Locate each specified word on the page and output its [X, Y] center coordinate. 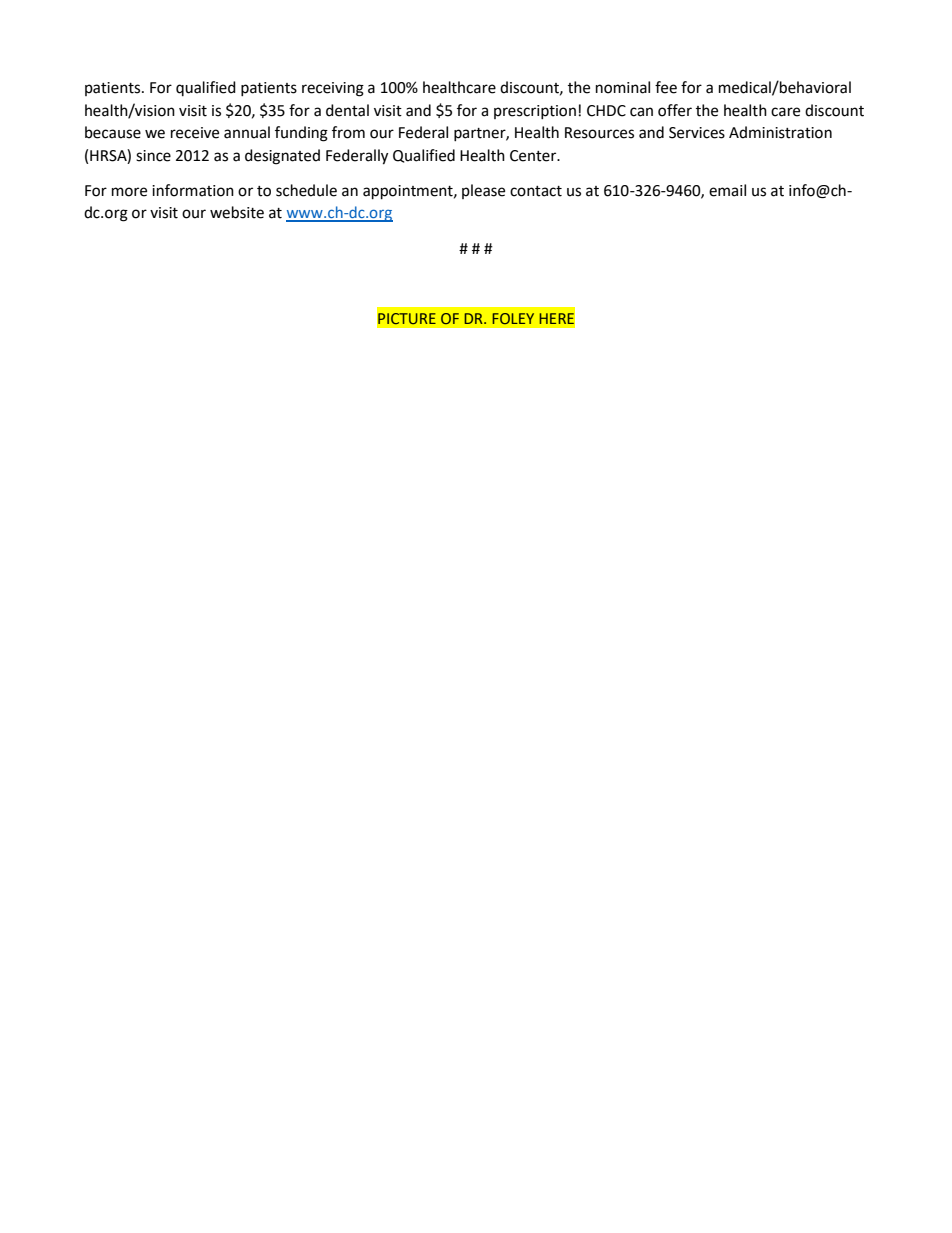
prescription [535, 112]
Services [697, 133]
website [237, 212]
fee [666, 87]
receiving [333, 89]
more [129, 192]
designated [282, 157]
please [483, 191]
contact [536, 191]
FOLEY [513, 318]
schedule [306, 190]
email [727, 190]
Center [534, 156]
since [153, 156]
